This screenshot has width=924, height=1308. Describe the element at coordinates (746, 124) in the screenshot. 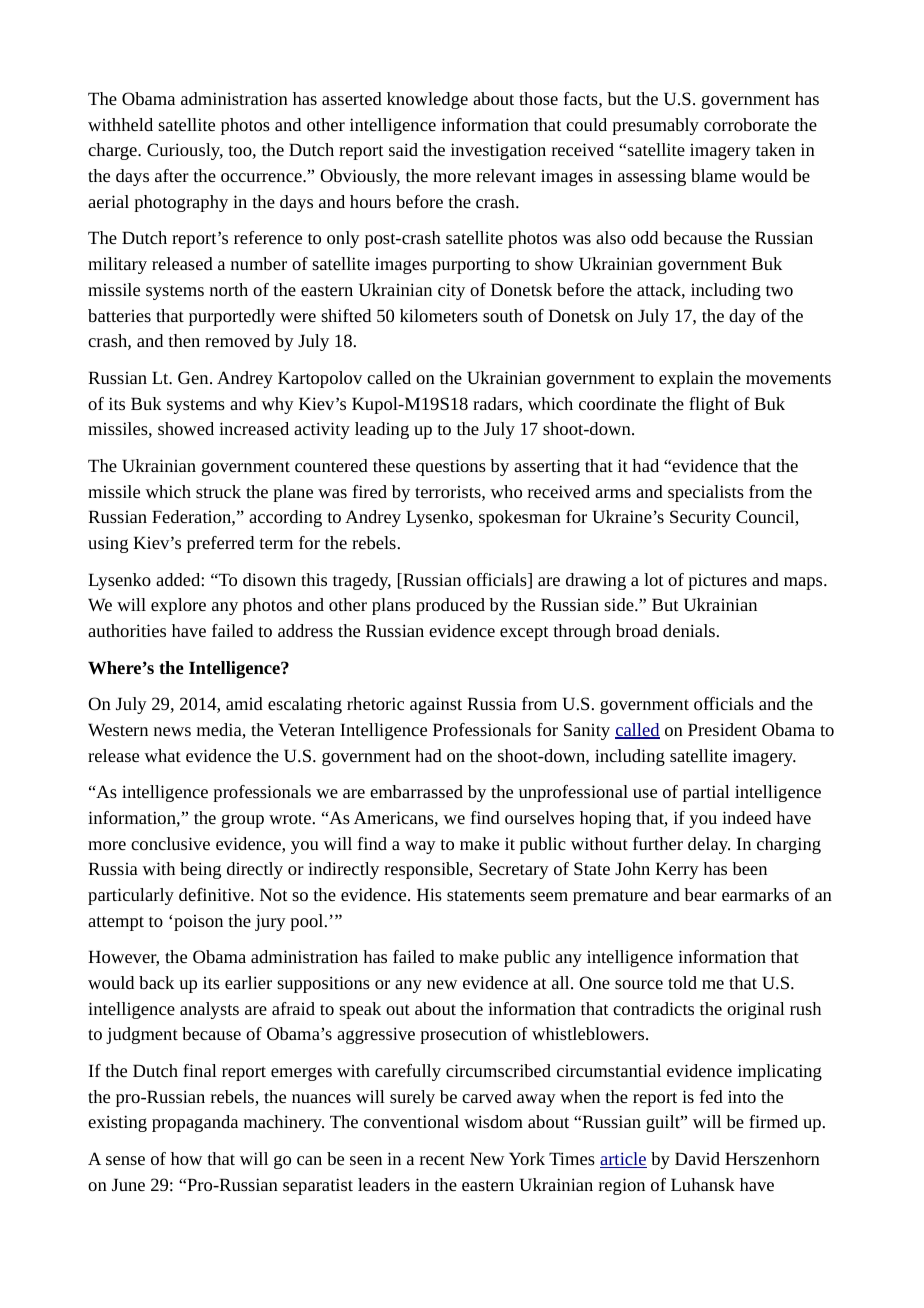

I see `corroborate` at that location.
